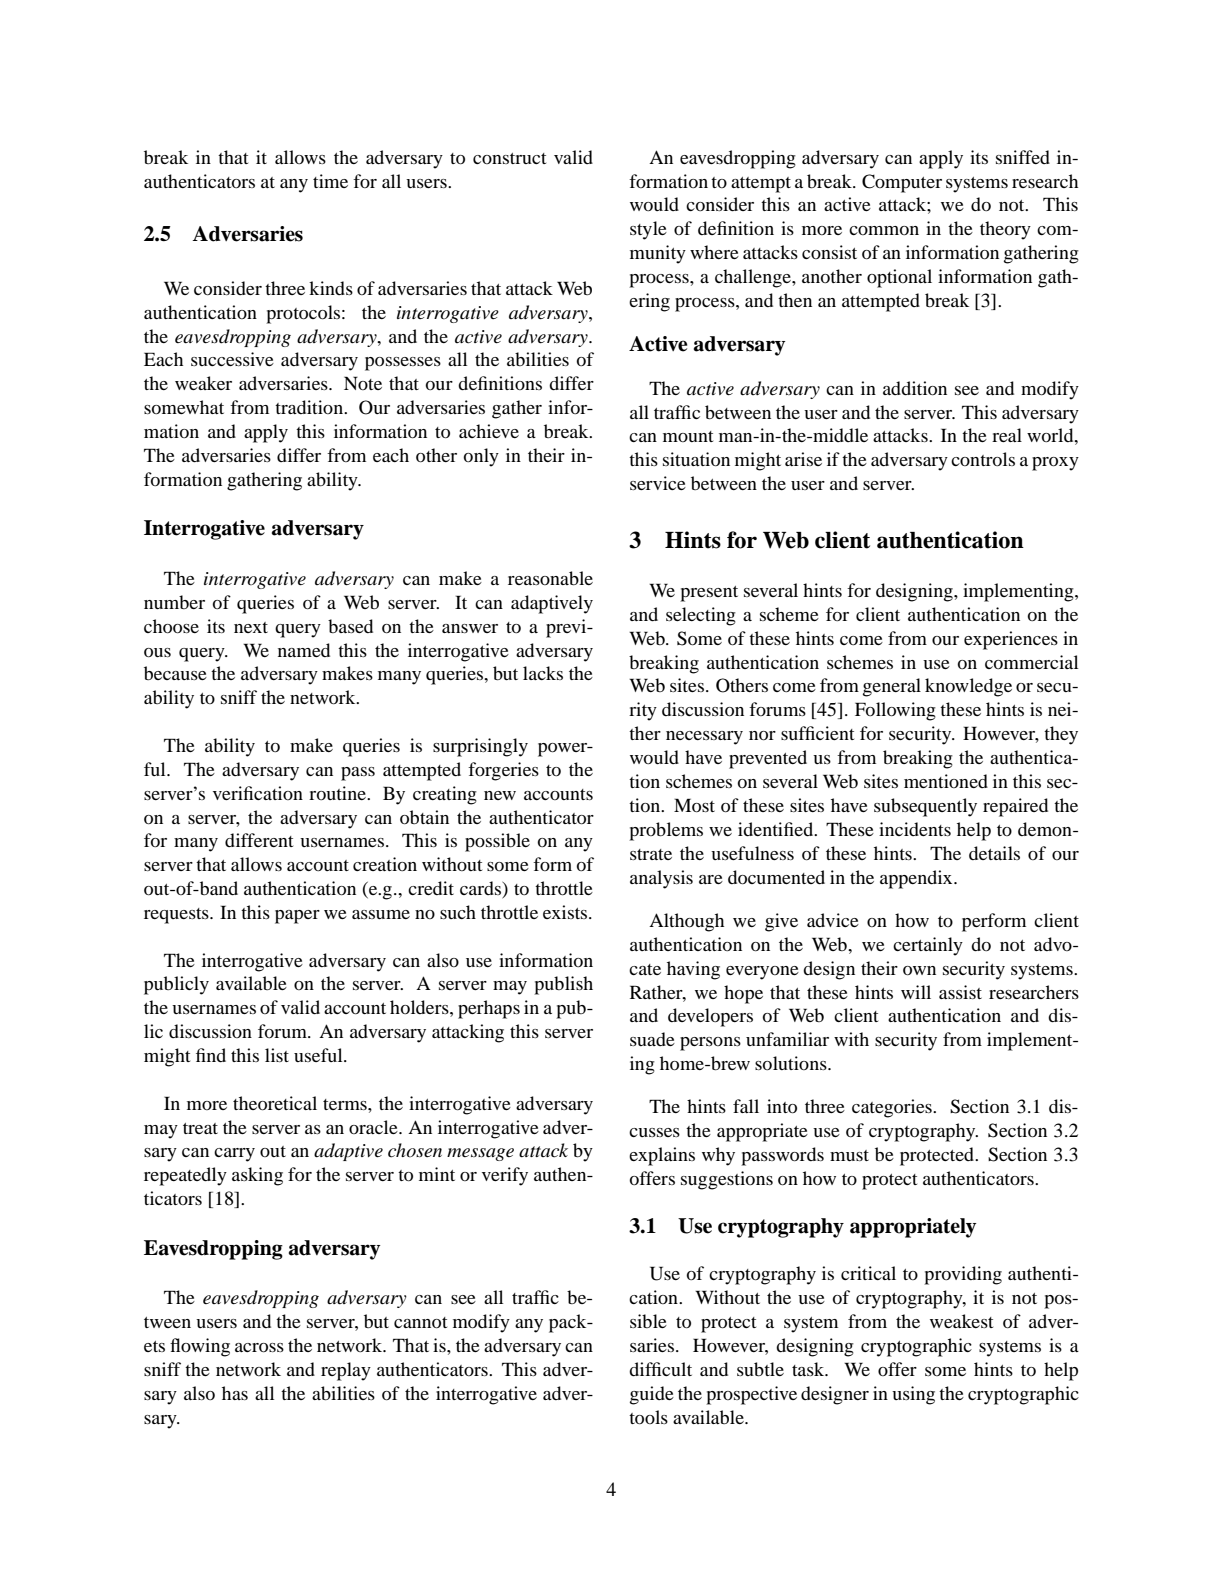  Describe the element at coordinates (1005, 230) in the screenshot. I see `theory` at that location.
